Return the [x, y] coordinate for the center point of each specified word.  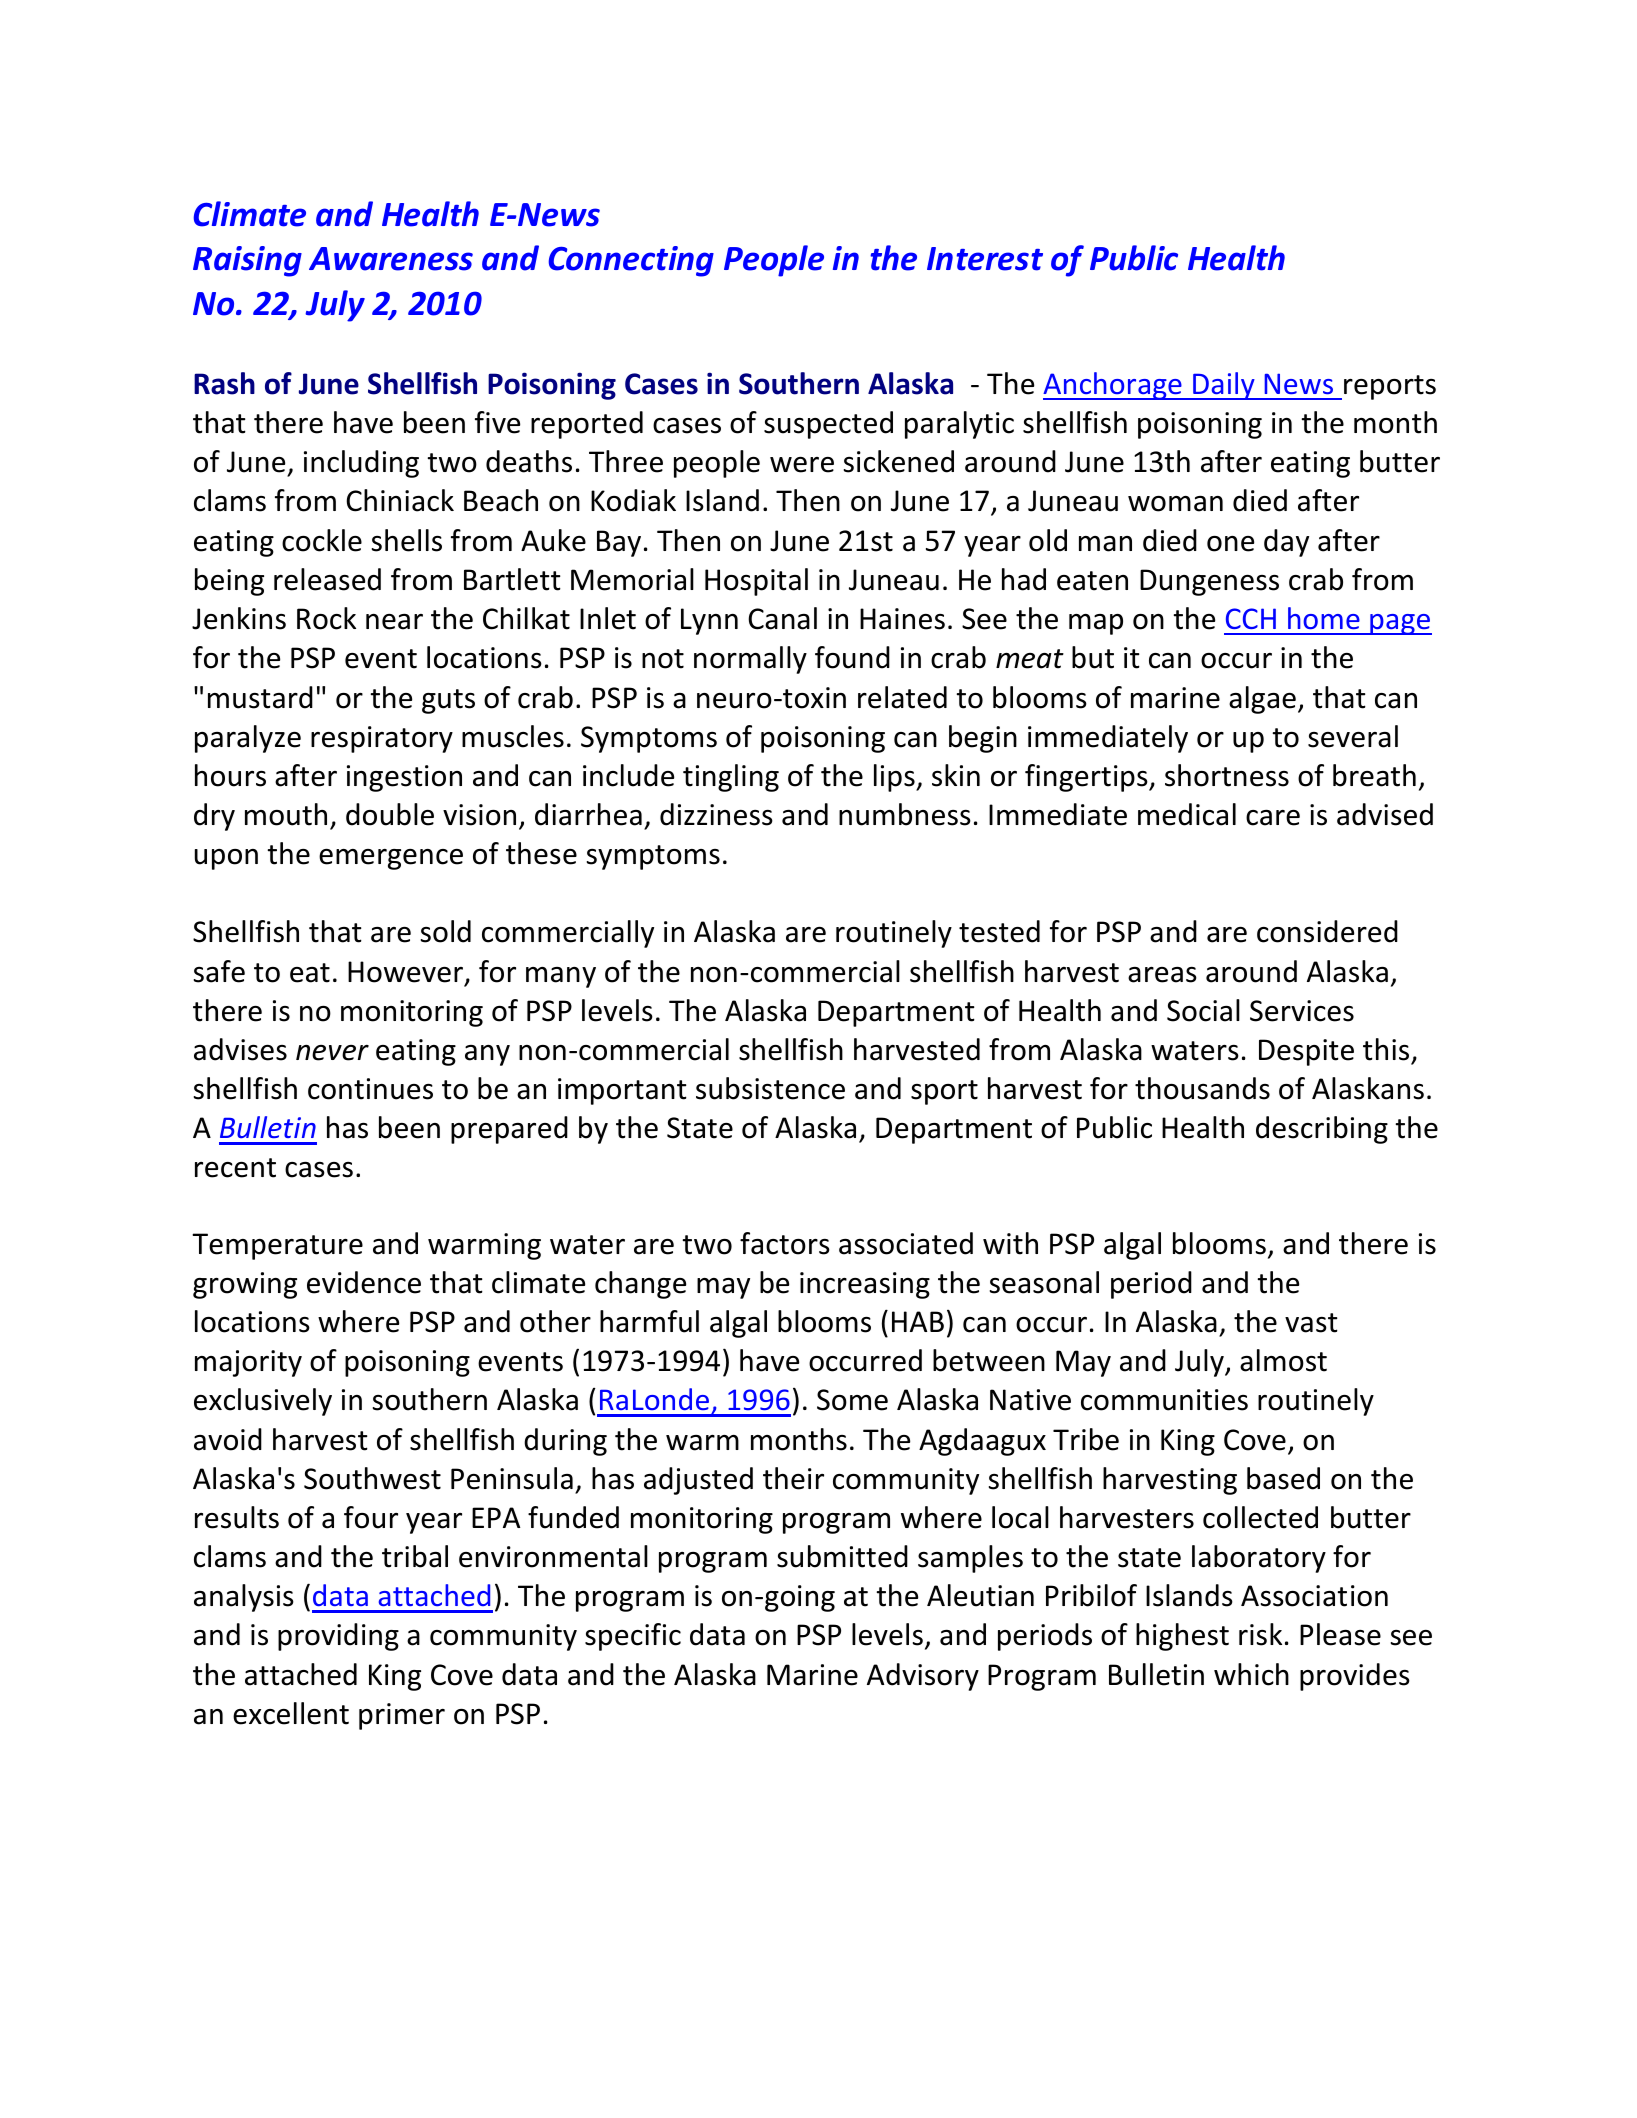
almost [1283, 1360]
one [1230, 544]
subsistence [770, 1088]
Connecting [631, 261]
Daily [1224, 386]
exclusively [263, 1402]
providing [338, 1637]
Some [852, 1400]
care [1273, 818]
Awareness [391, 259]
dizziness [716, 814]
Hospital [756, 582]
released [327, 579]
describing [1322, 1130]
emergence [391, 859]
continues [370, 1089]
